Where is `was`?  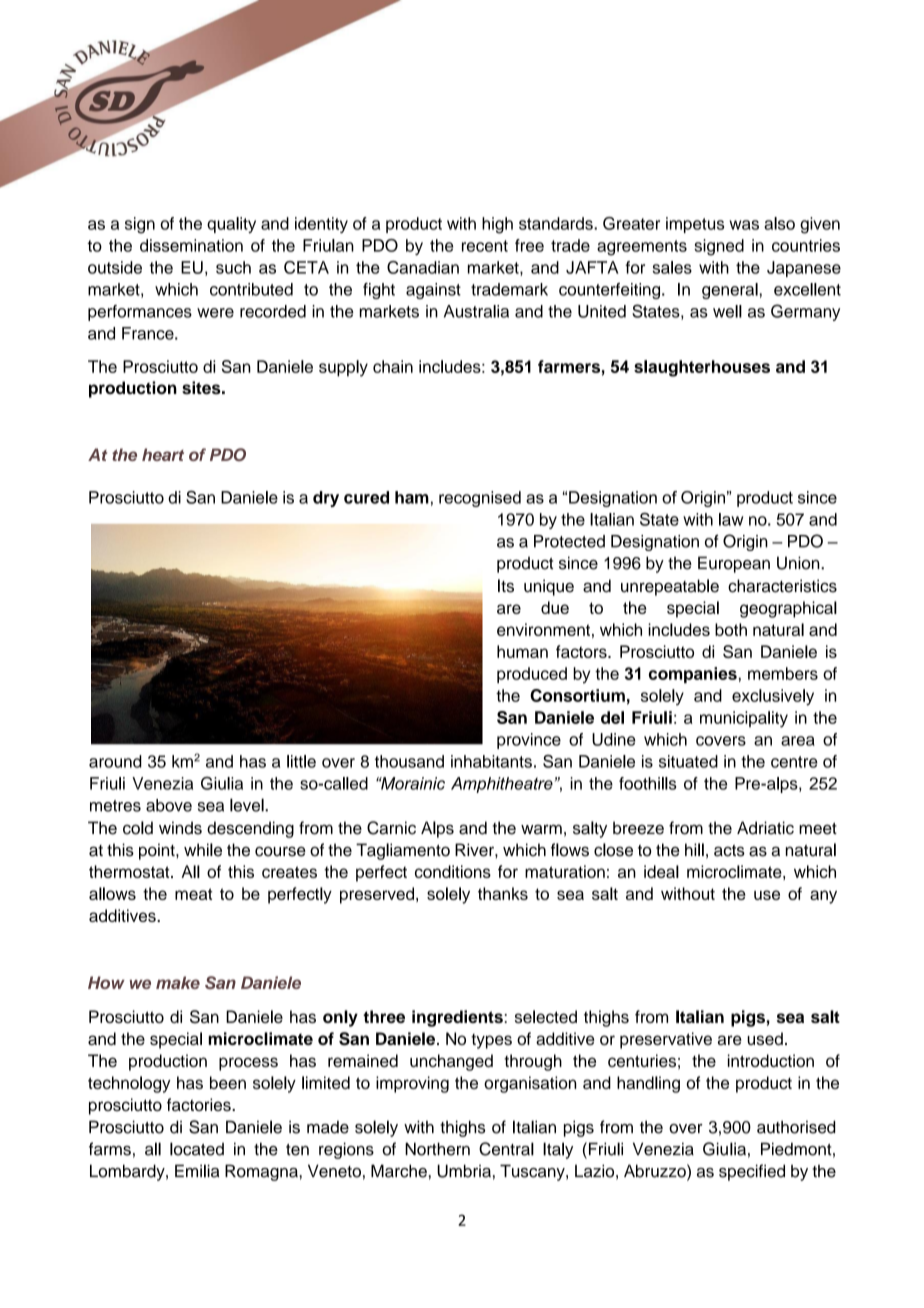 was is located at coordinates (744, 225).
